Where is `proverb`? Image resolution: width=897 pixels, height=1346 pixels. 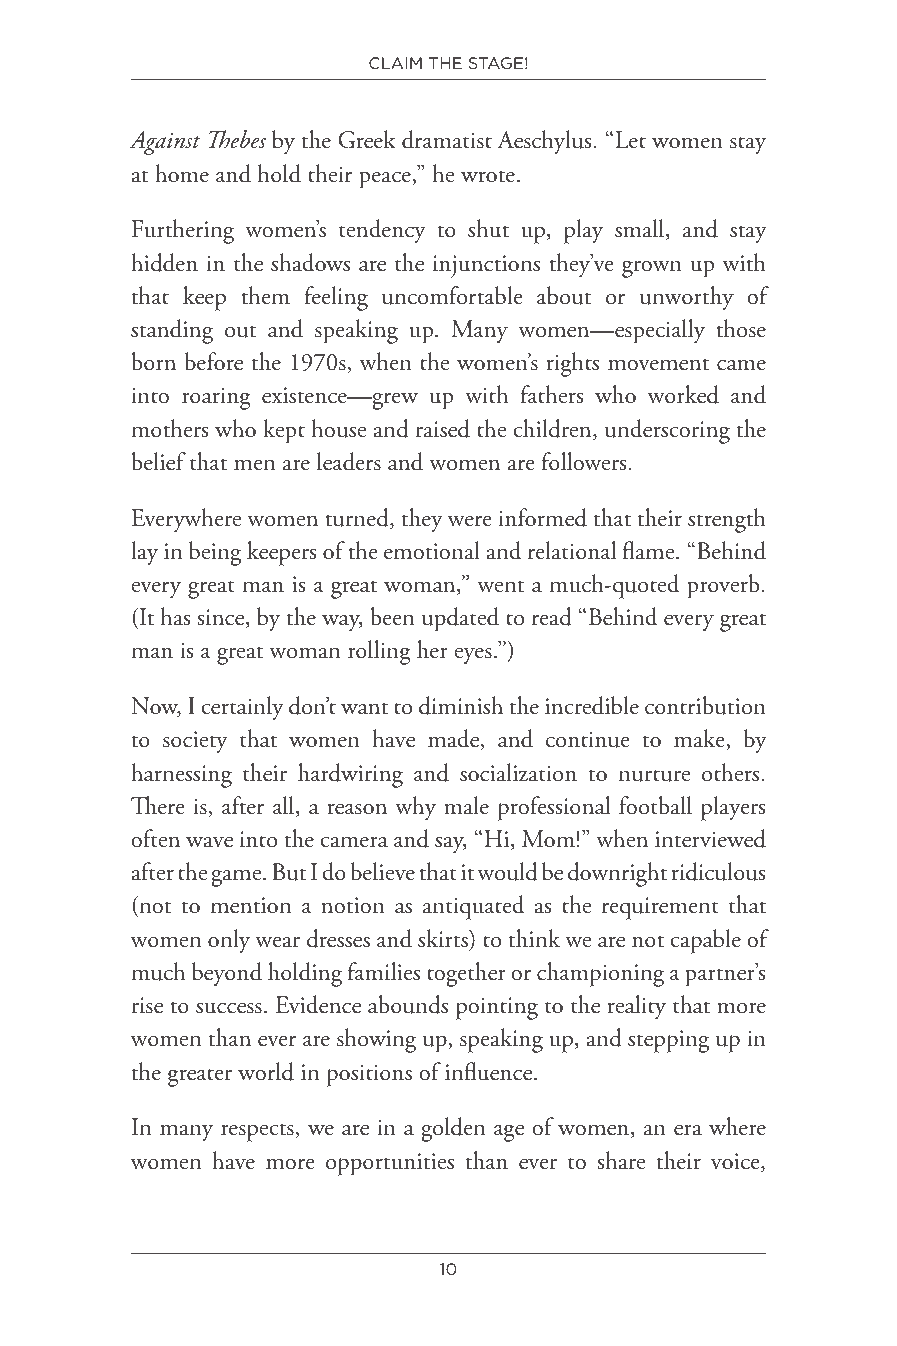 proverb is located at coordinates (724, 586).
